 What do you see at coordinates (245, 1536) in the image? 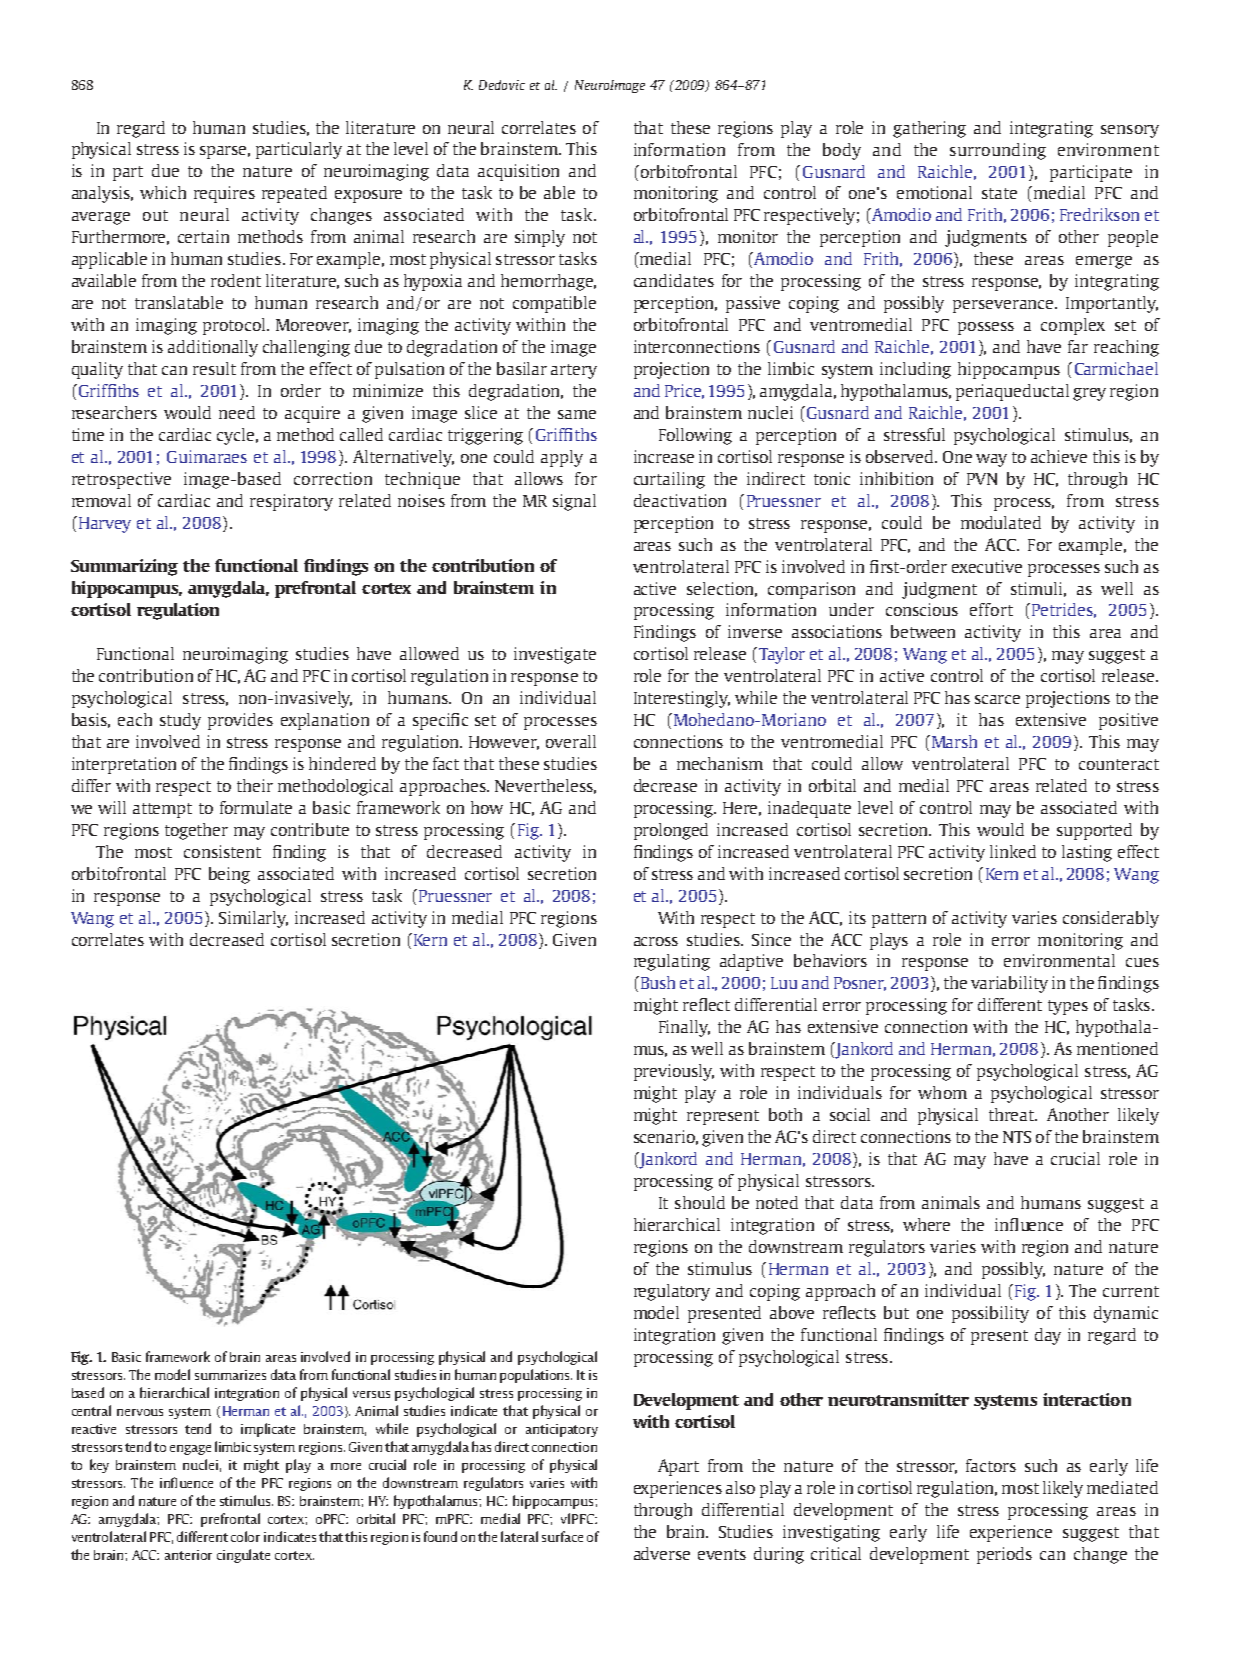
I see `color` at bounding box center [245, 1536].
